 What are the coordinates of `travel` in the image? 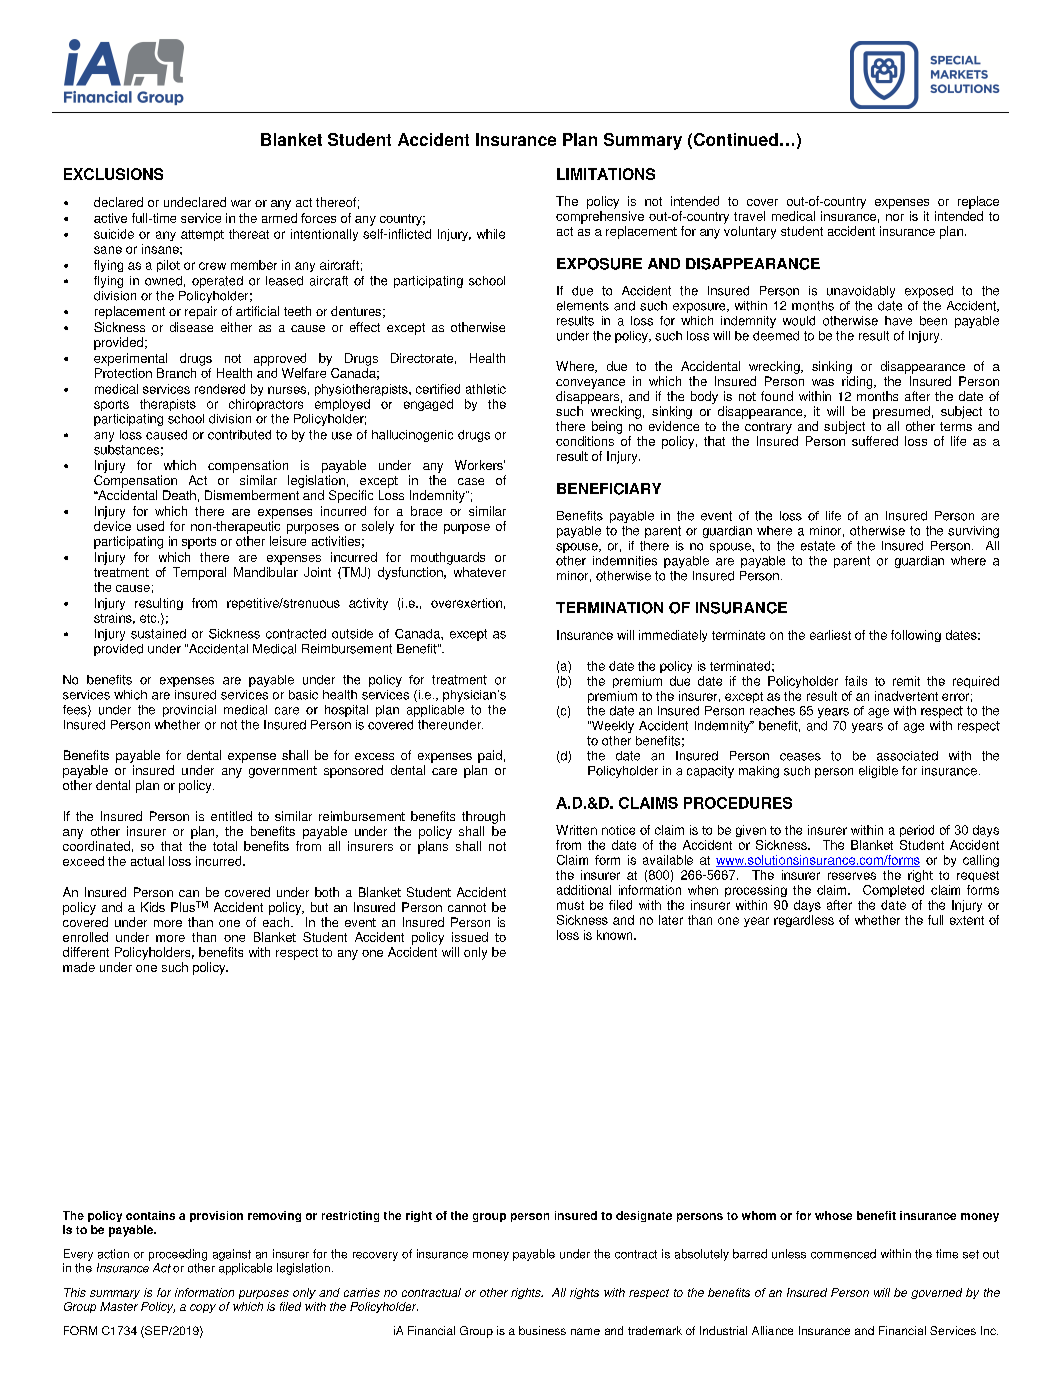 It's located at (749, 216).
